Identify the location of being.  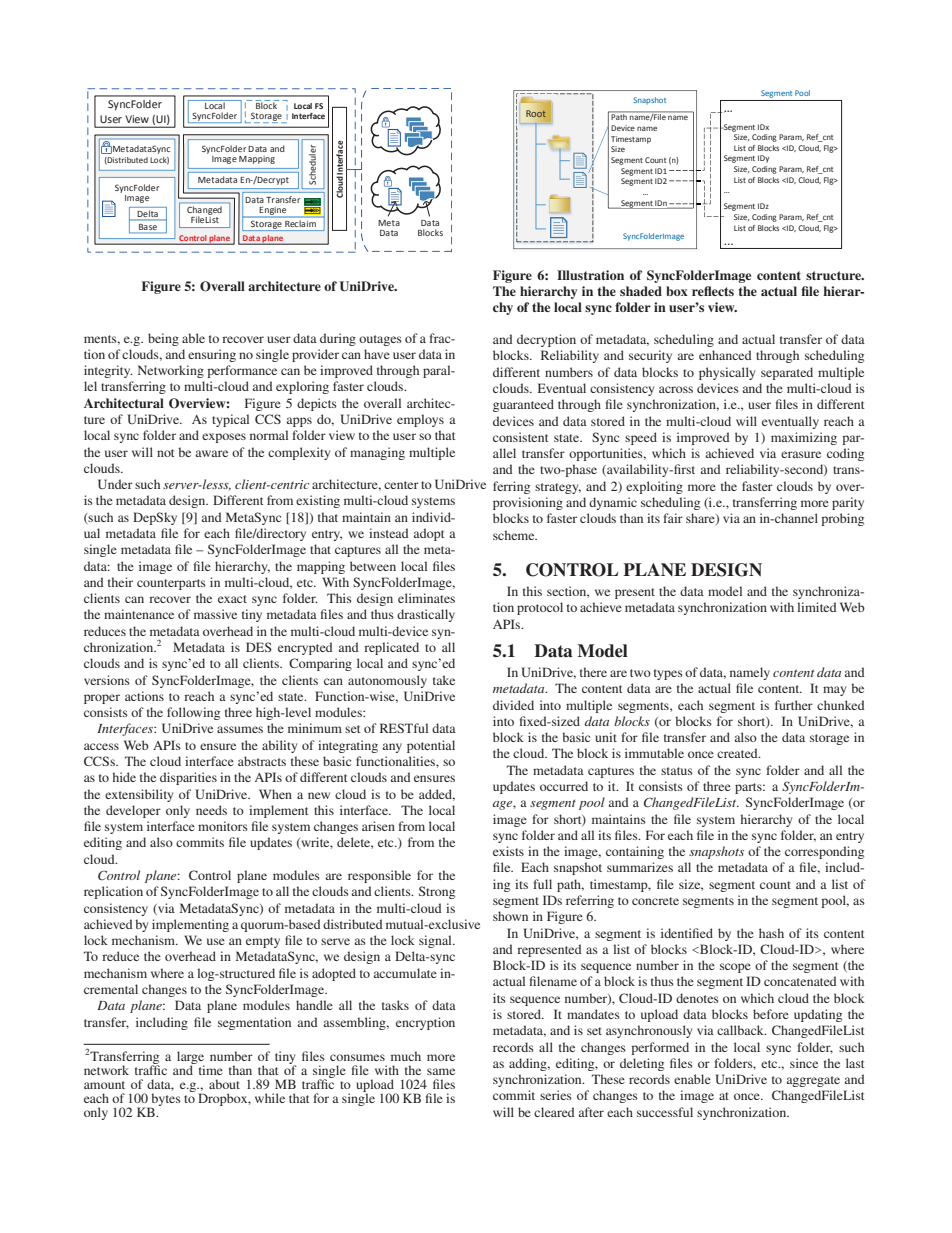
(163, 339).
